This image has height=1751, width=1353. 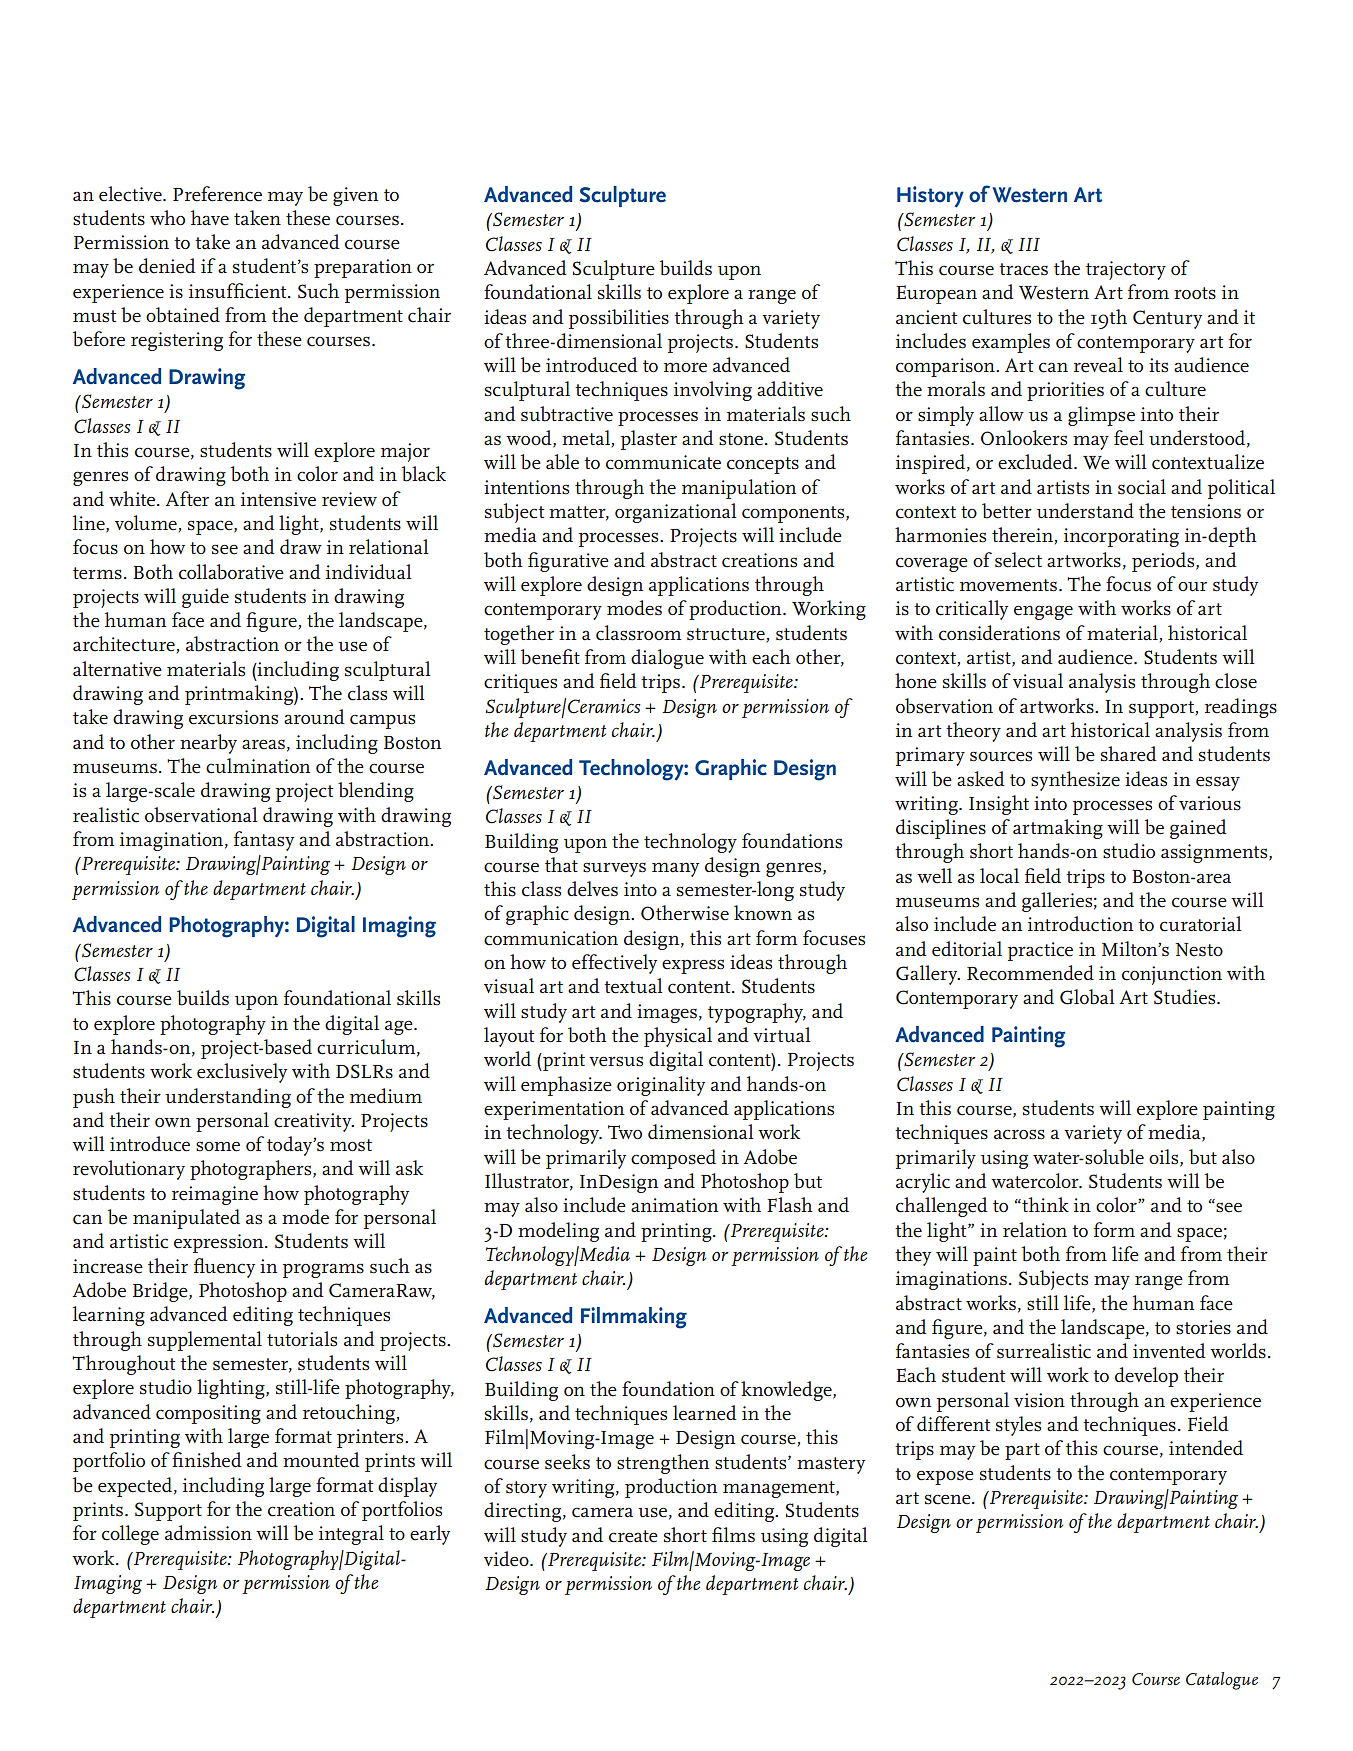 What do you see at coordinates (1126, 270) in the image?
I see `trajectory` at bounding box center [1126, 270].
